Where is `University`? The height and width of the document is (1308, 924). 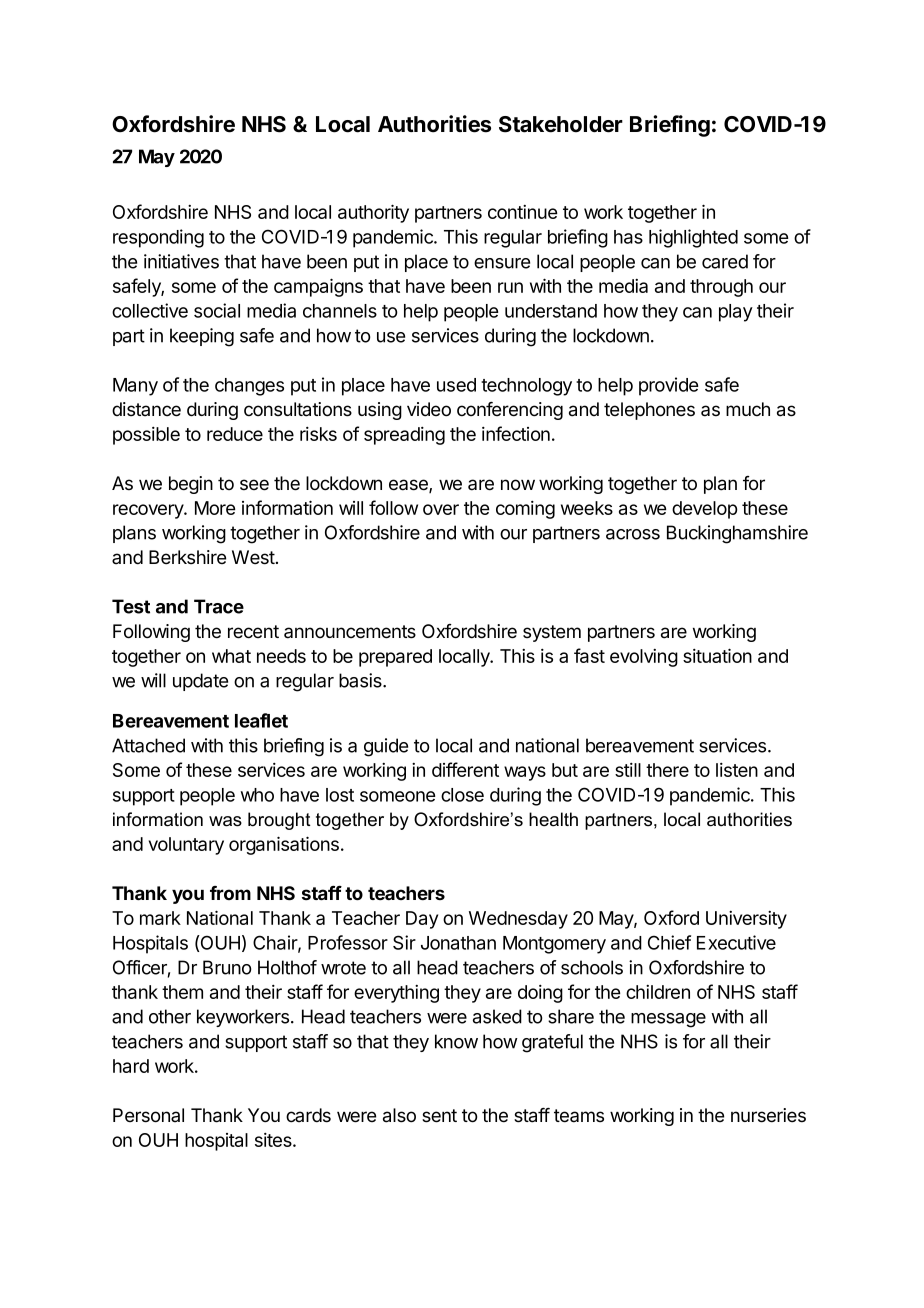 University is located at coordinates (746, 920).
